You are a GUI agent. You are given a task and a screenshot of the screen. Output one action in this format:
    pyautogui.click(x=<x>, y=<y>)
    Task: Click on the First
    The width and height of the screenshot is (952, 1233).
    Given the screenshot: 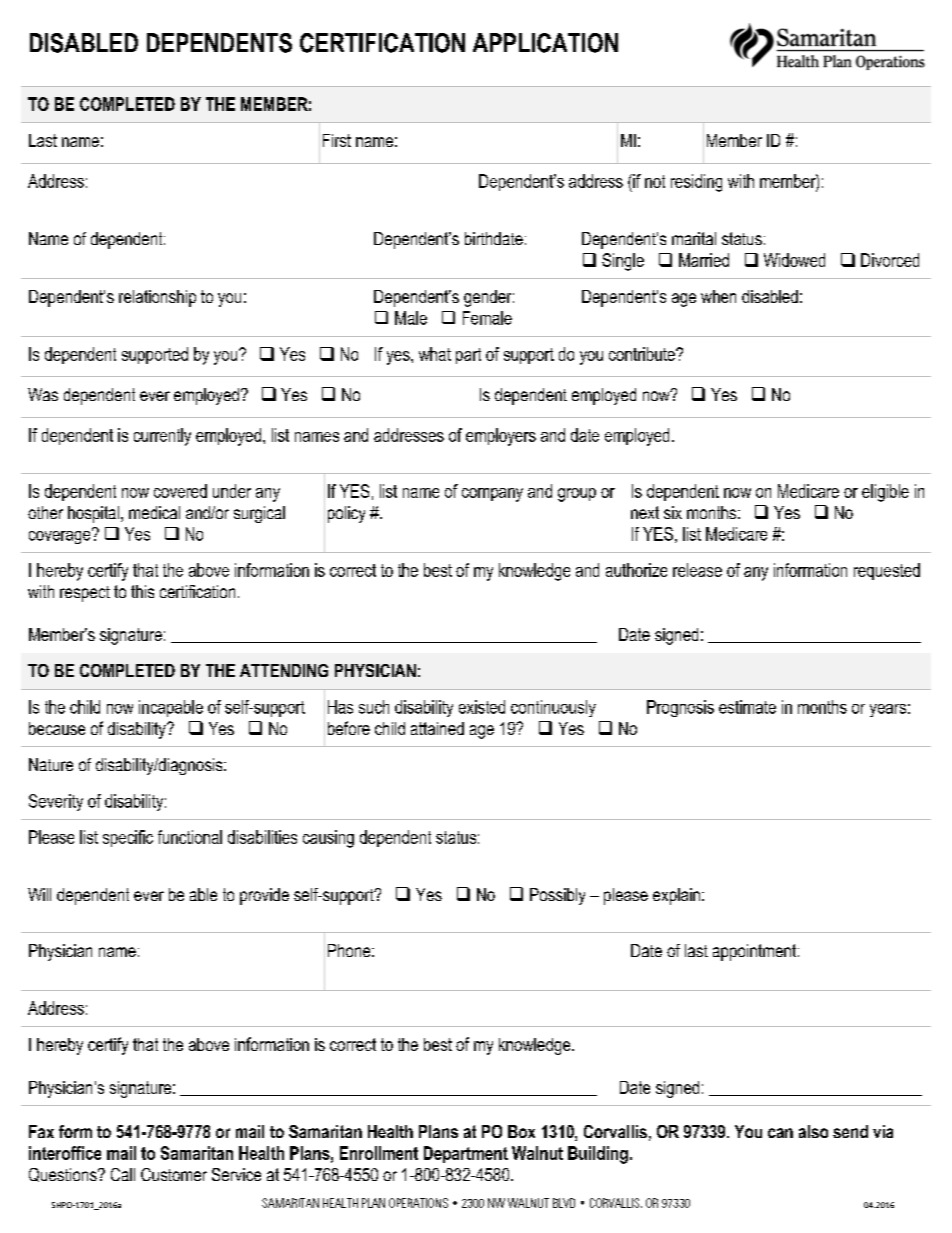 What is the action you would take?
    pyautogui.click(x=337, y=140)
